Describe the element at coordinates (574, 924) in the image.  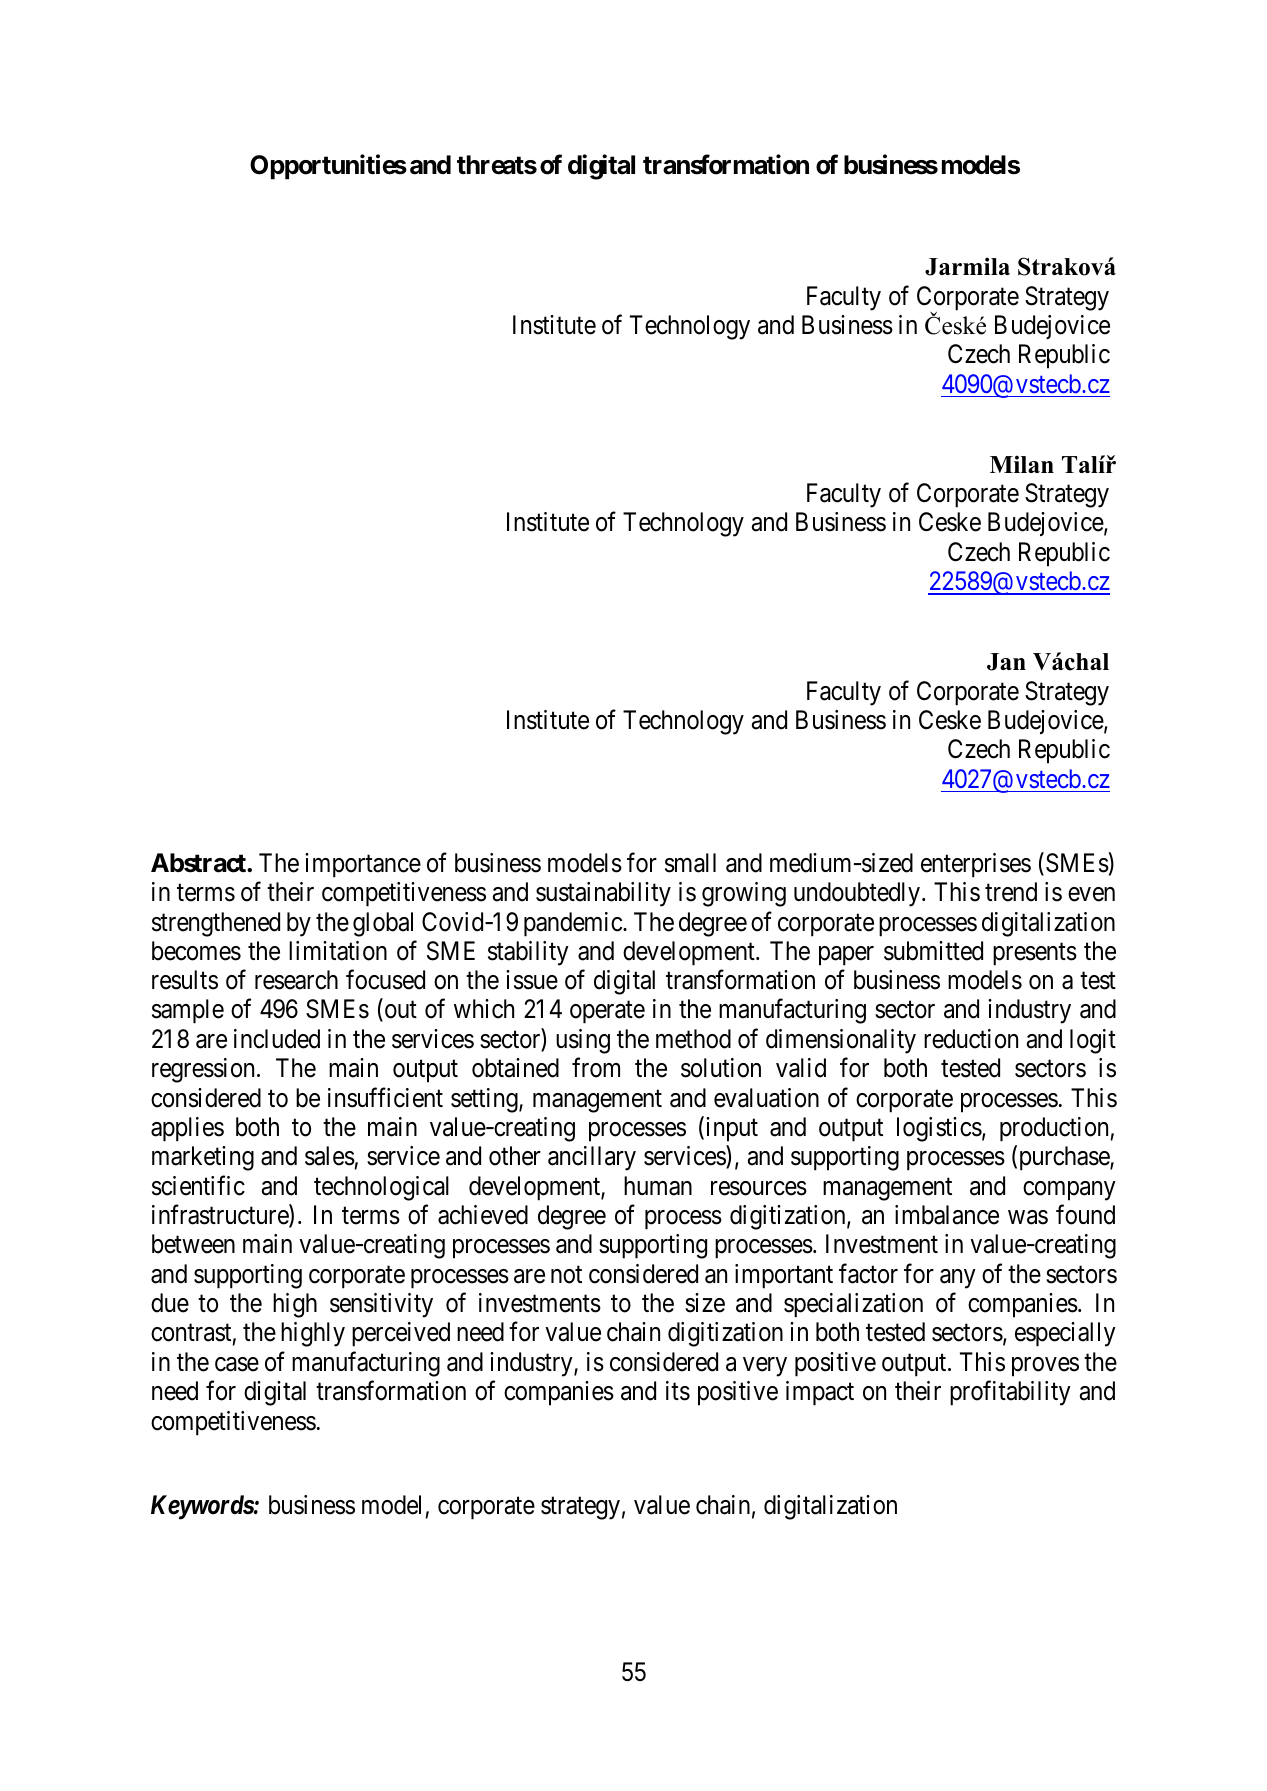
I see `pandemic` at that location.
